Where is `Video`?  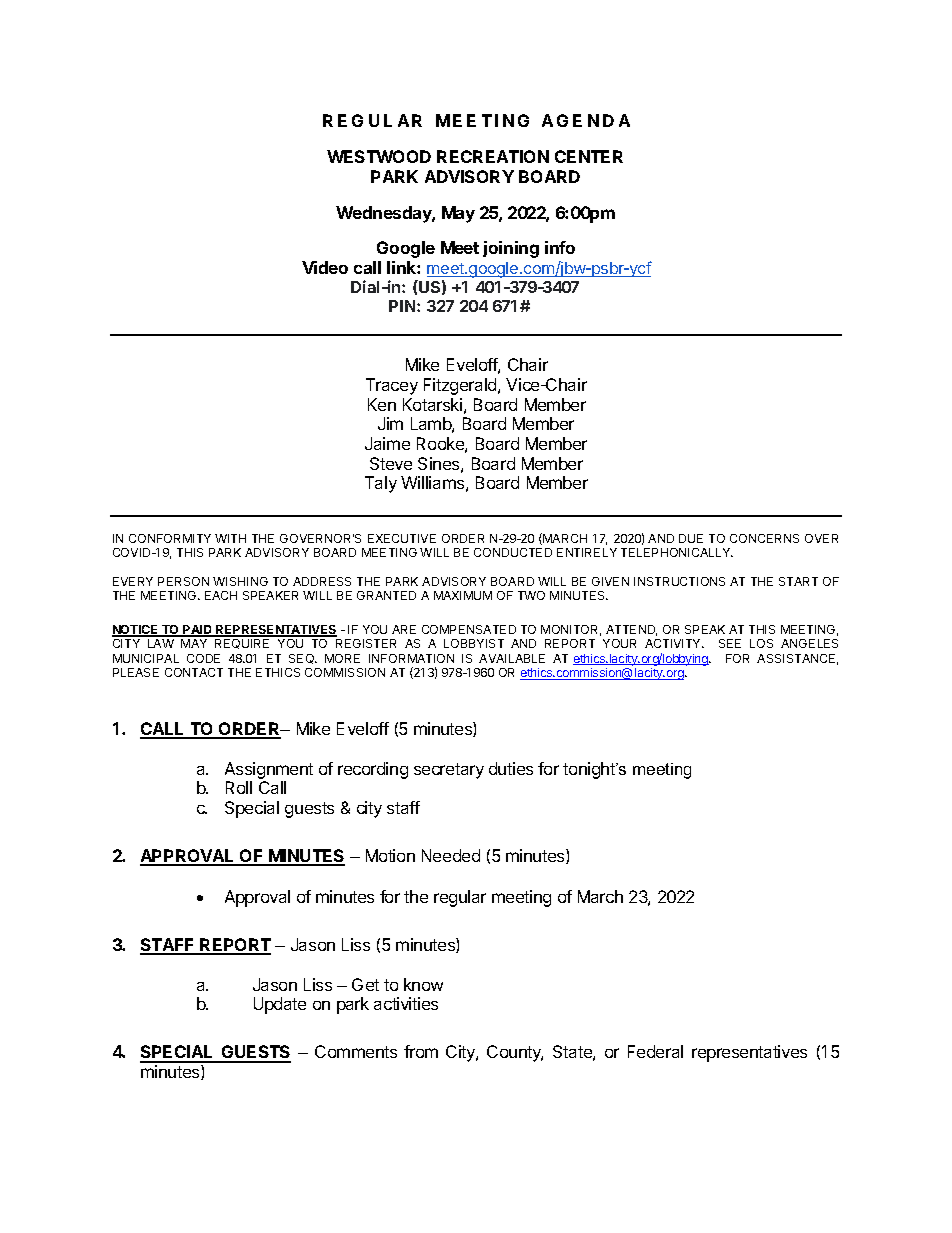 Video is located at coordinates (325, 267).
